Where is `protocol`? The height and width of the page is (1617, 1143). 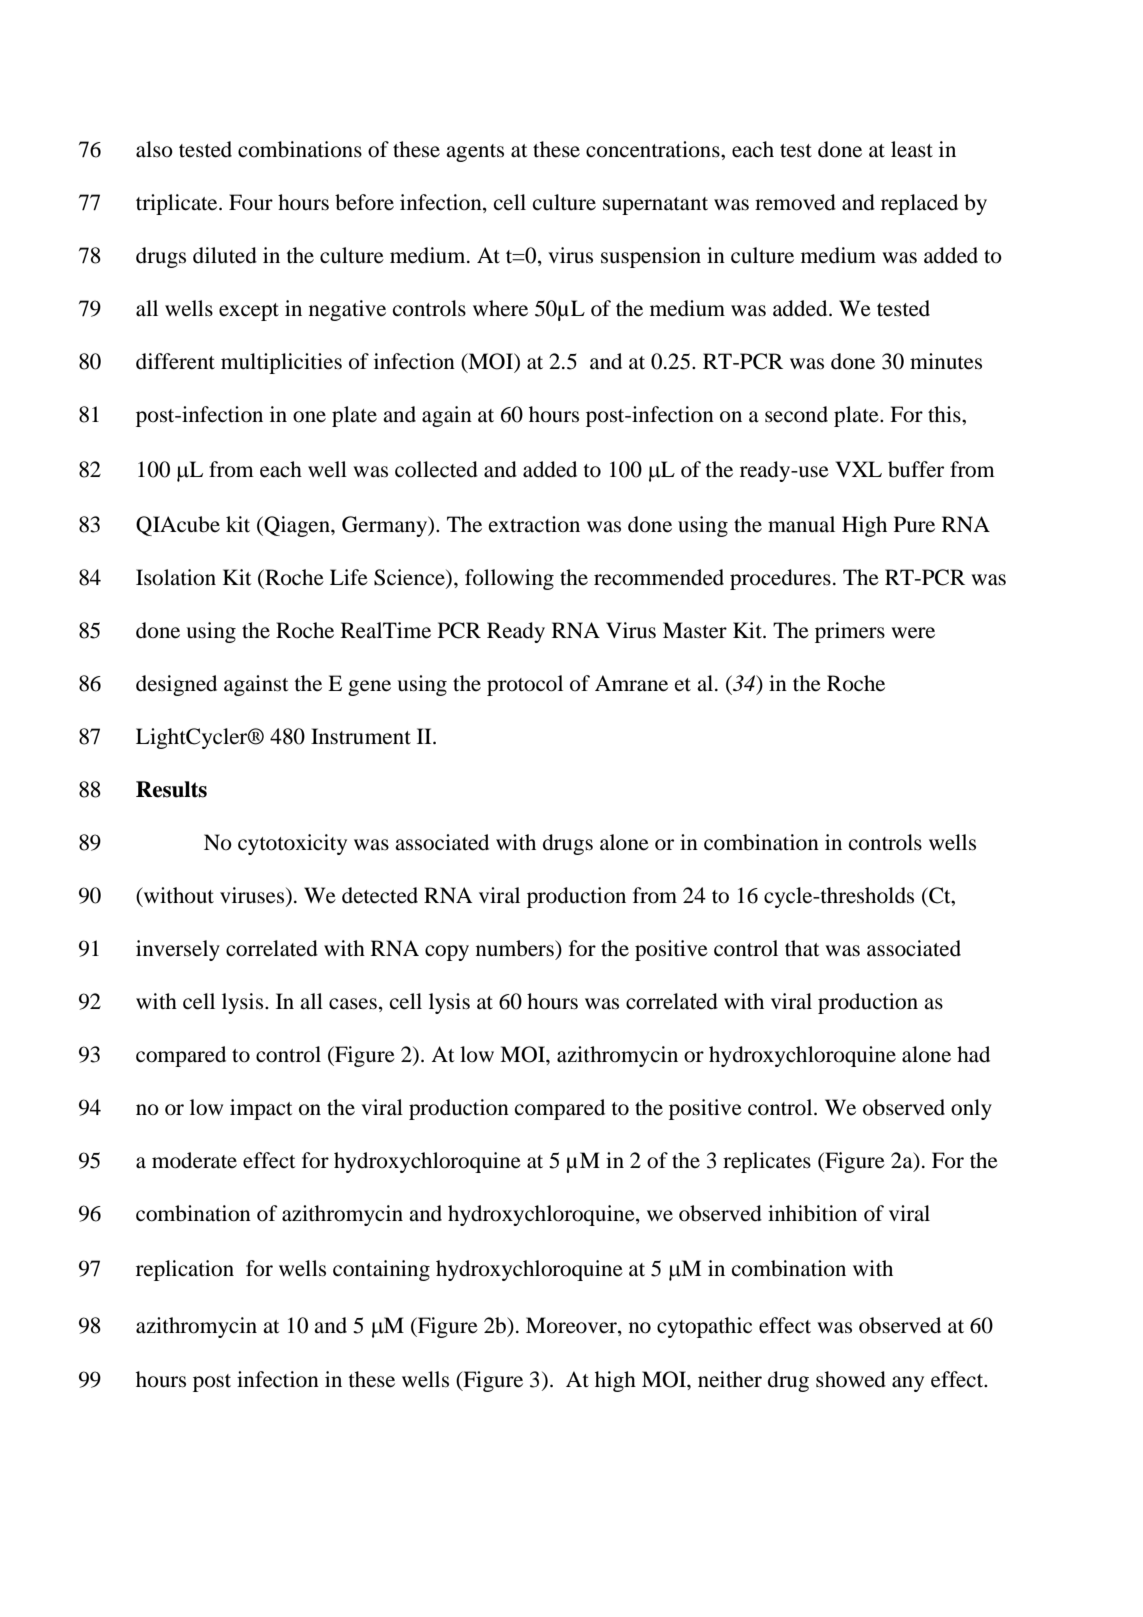
protocol is located at coordinates (525, 685).
